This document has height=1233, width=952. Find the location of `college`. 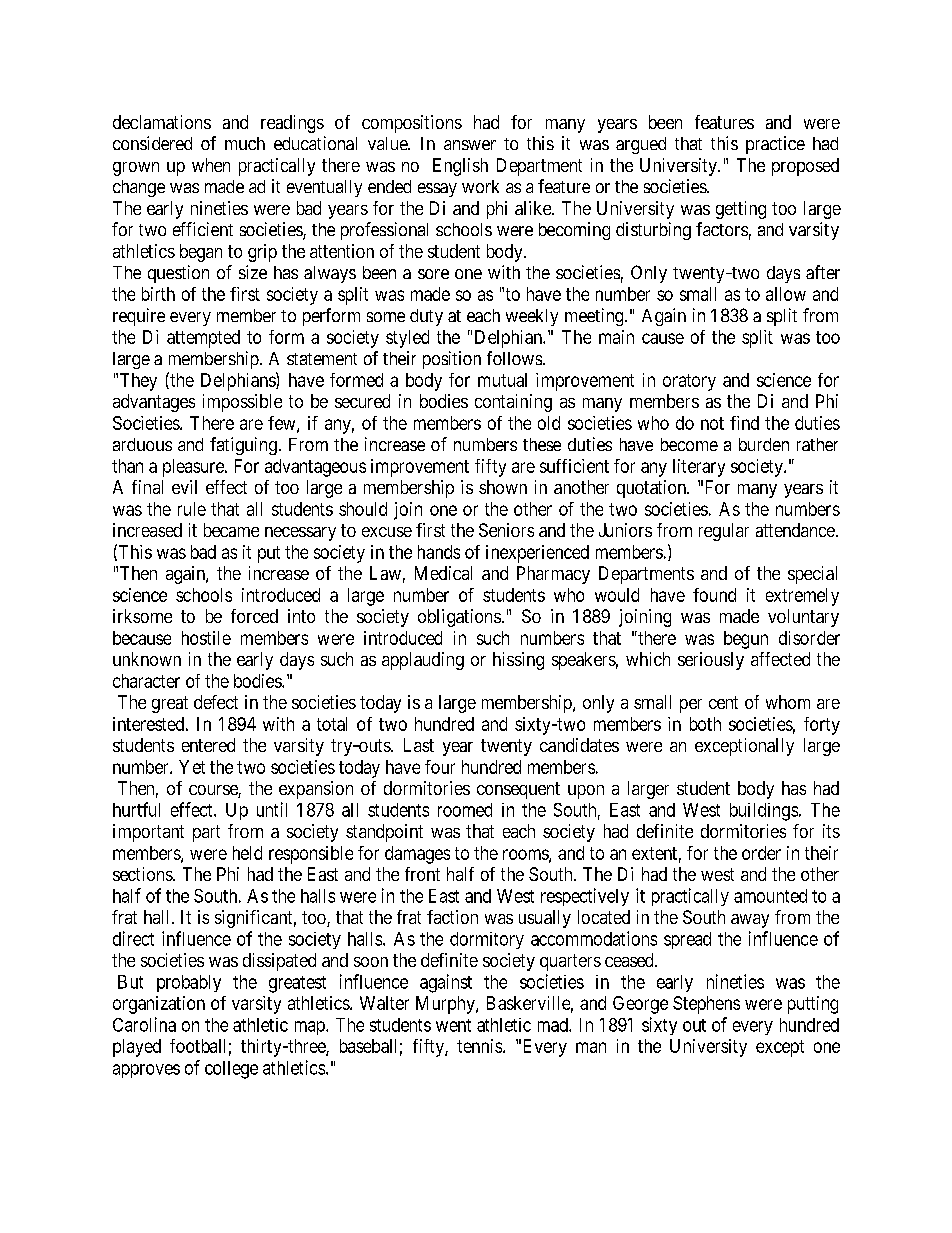

college is located at coordinates (231, 1070).
